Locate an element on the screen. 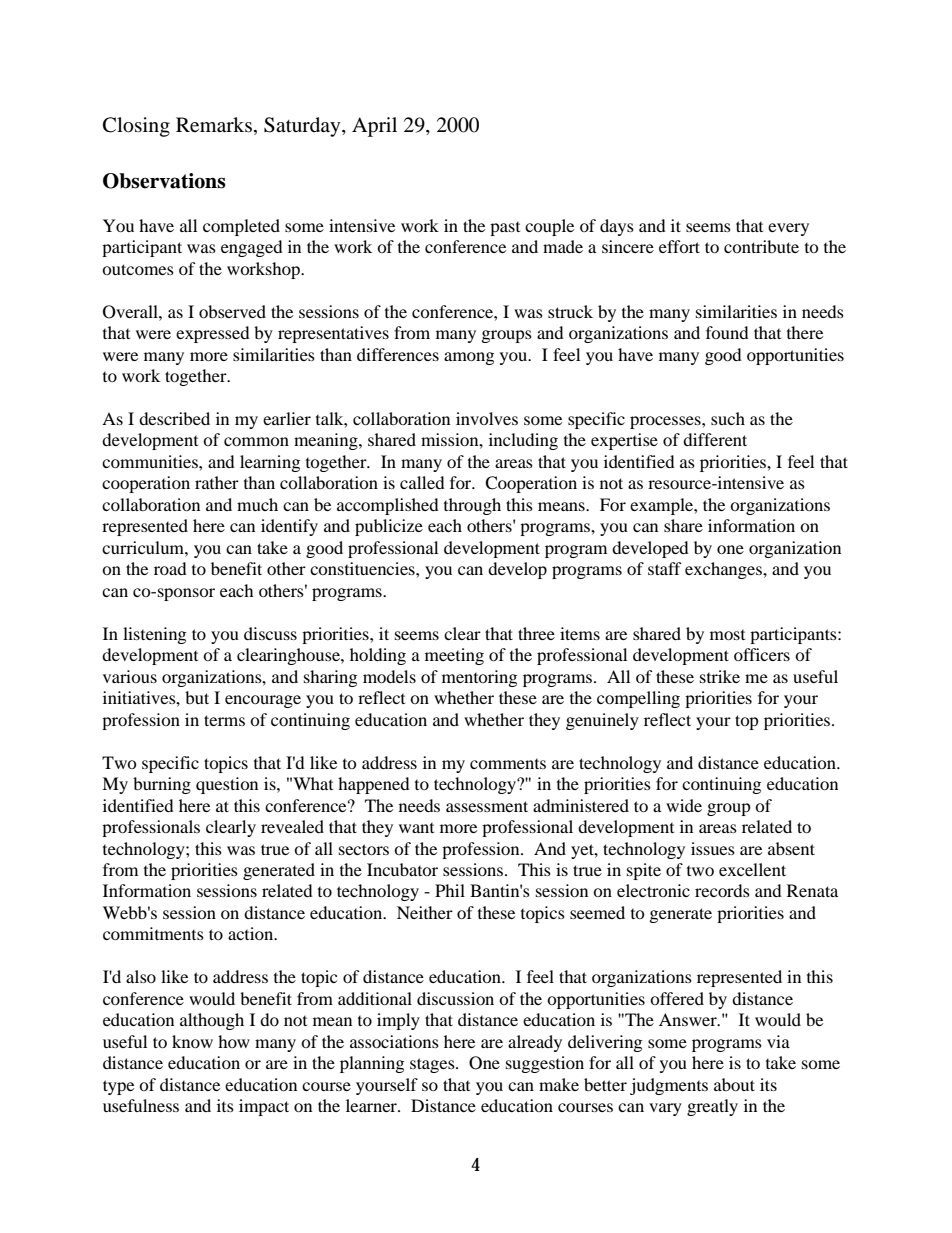  April is located at coordinates (374, 127).
